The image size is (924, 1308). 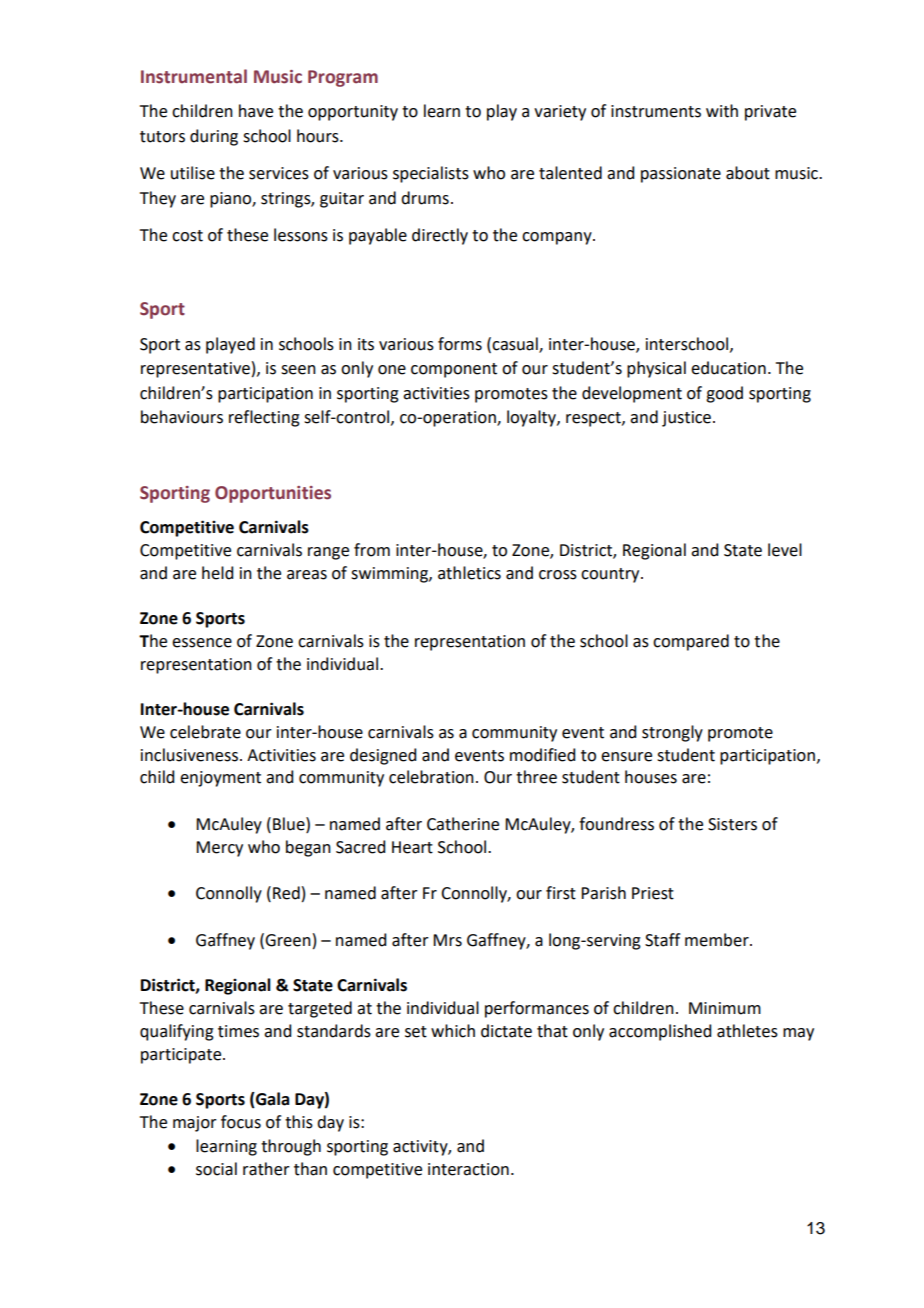 What do you see at coordinates (241, 1122) in the screenshot?
I see `focus` at bounding box center [241, 1122].
